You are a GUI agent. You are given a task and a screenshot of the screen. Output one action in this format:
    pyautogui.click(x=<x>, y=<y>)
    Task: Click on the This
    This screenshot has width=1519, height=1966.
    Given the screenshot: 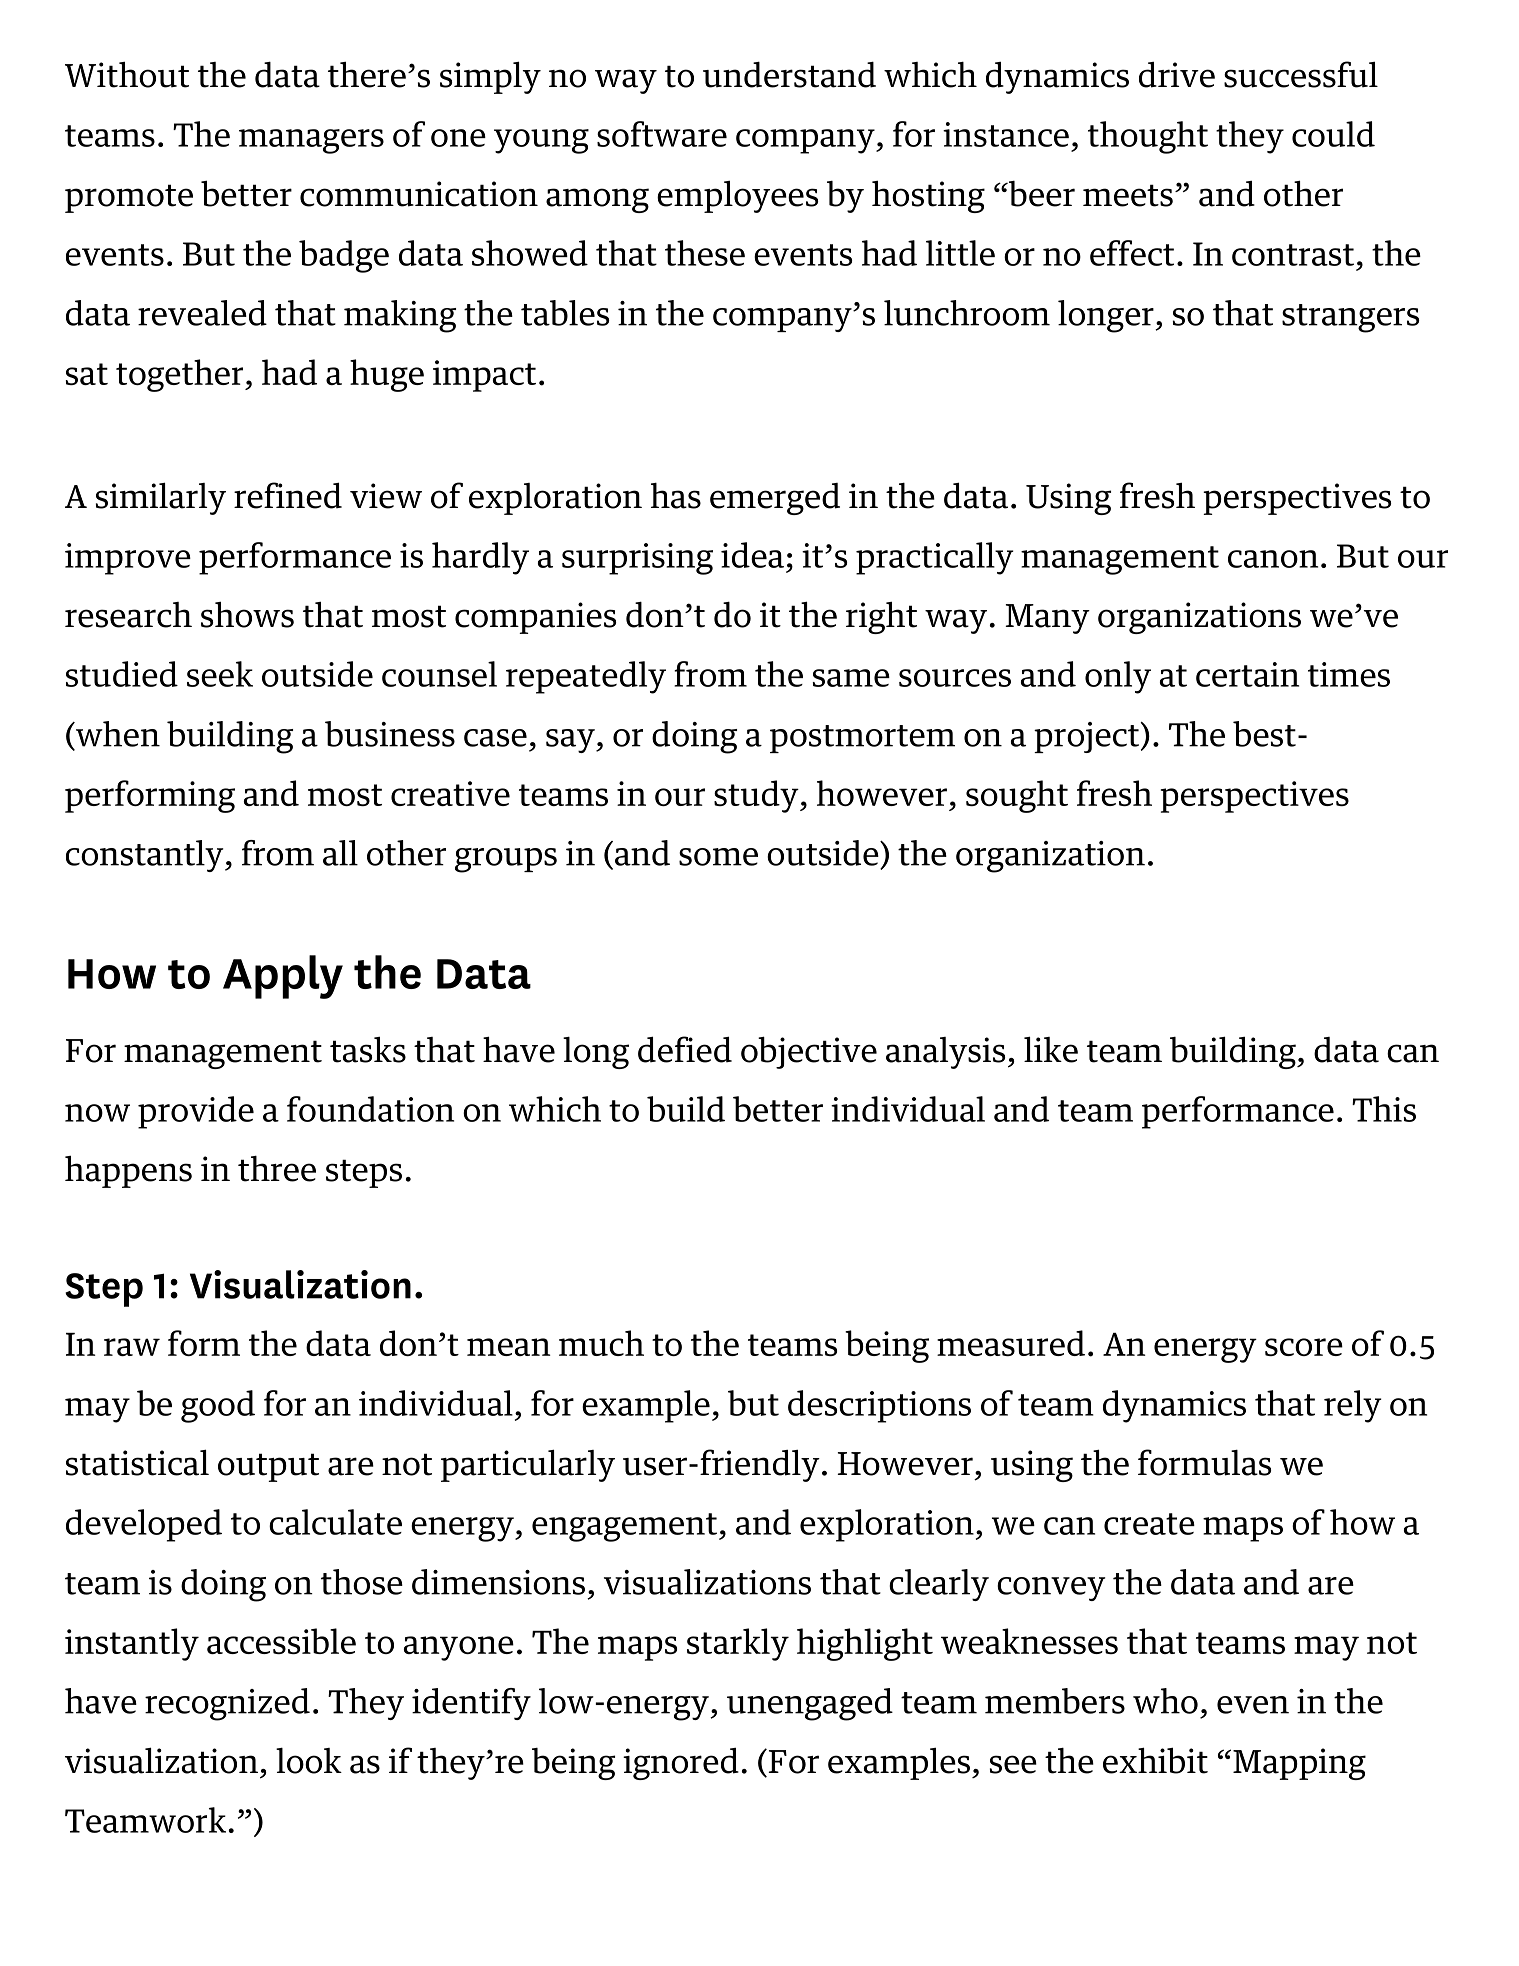 What is the action you would take?
    pyautogui.click(x=1384, y=1109)
